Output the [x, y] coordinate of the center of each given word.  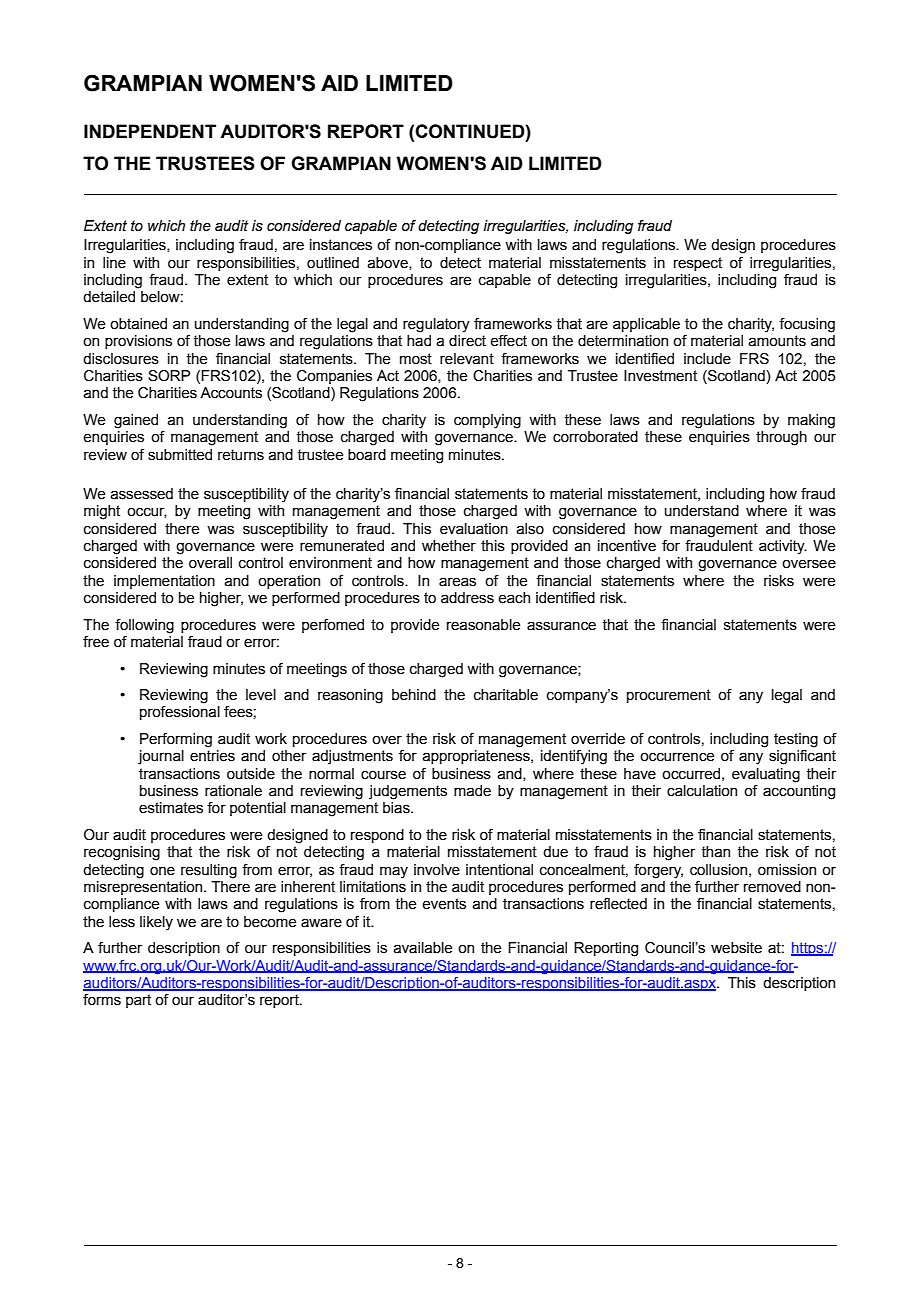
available [423, 948]
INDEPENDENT [150, 131]
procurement [669, 696]
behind [414, 695]
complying [487, 421]
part [138, 1001]
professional [180, 713]
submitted [180, 455]
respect [698, 264]
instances [341, 245]
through [781, 438]
